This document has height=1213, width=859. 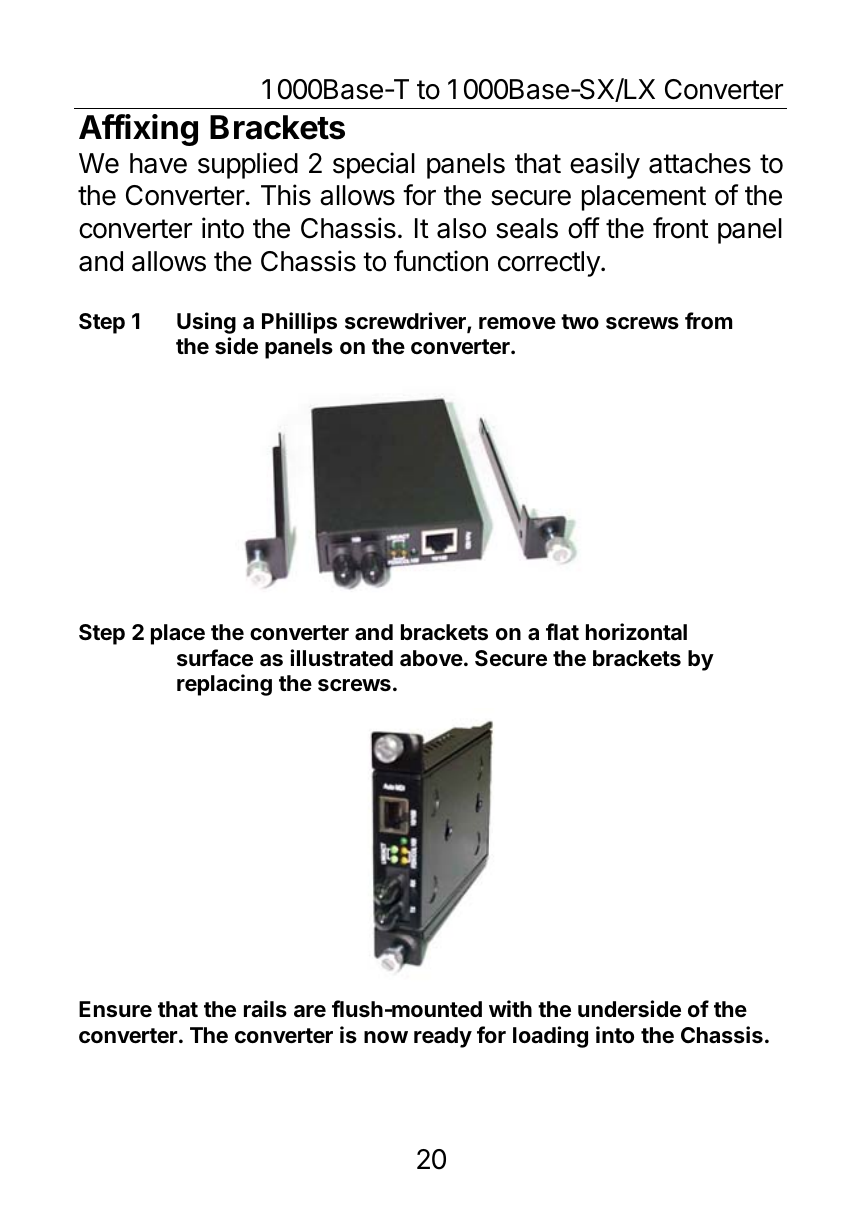 What do you see at coordinates (386, 1037) in the document?
I see `now` at bounding box center [386, 1037].
